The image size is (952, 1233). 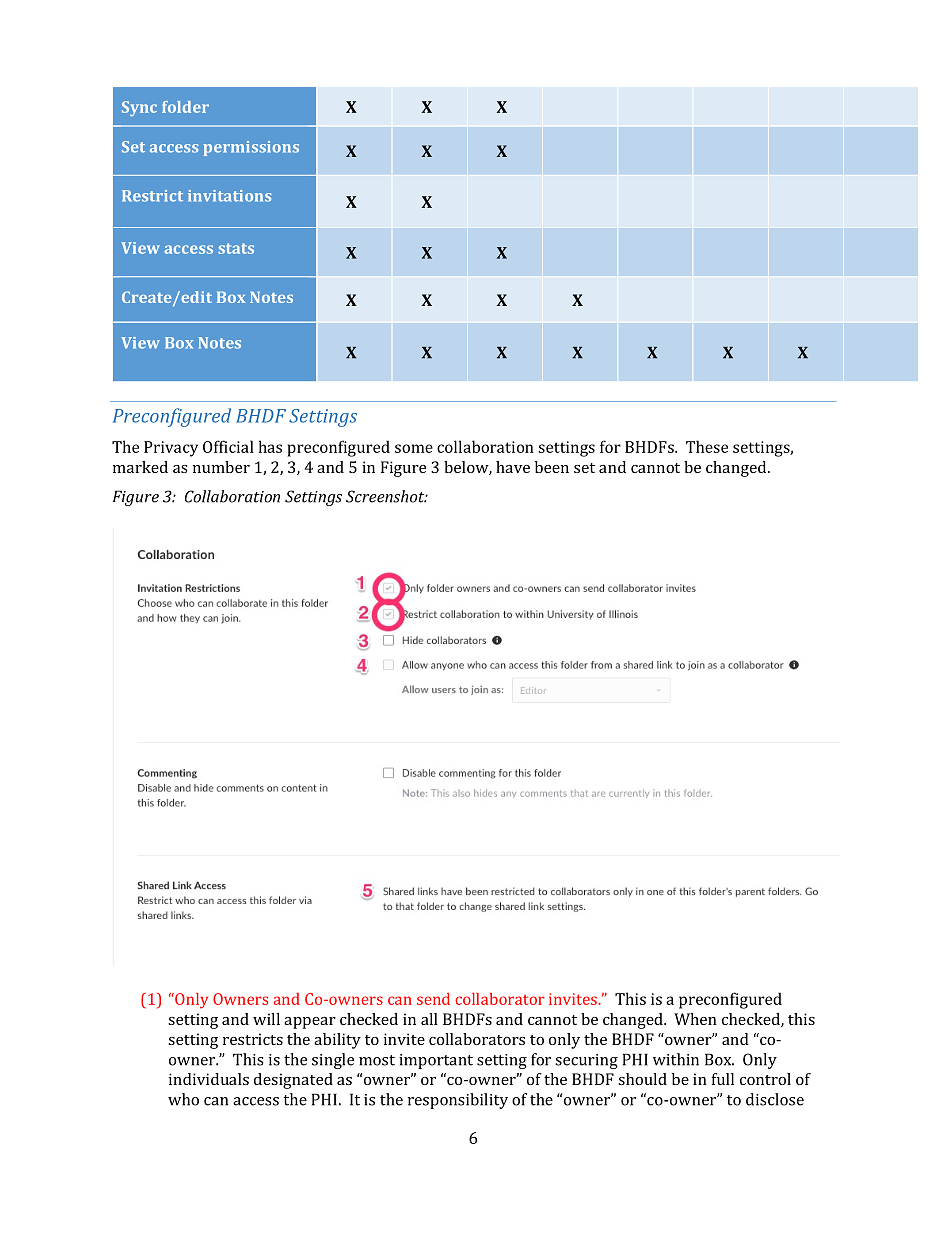 I want to click on These, so click(x=707, y=446).
